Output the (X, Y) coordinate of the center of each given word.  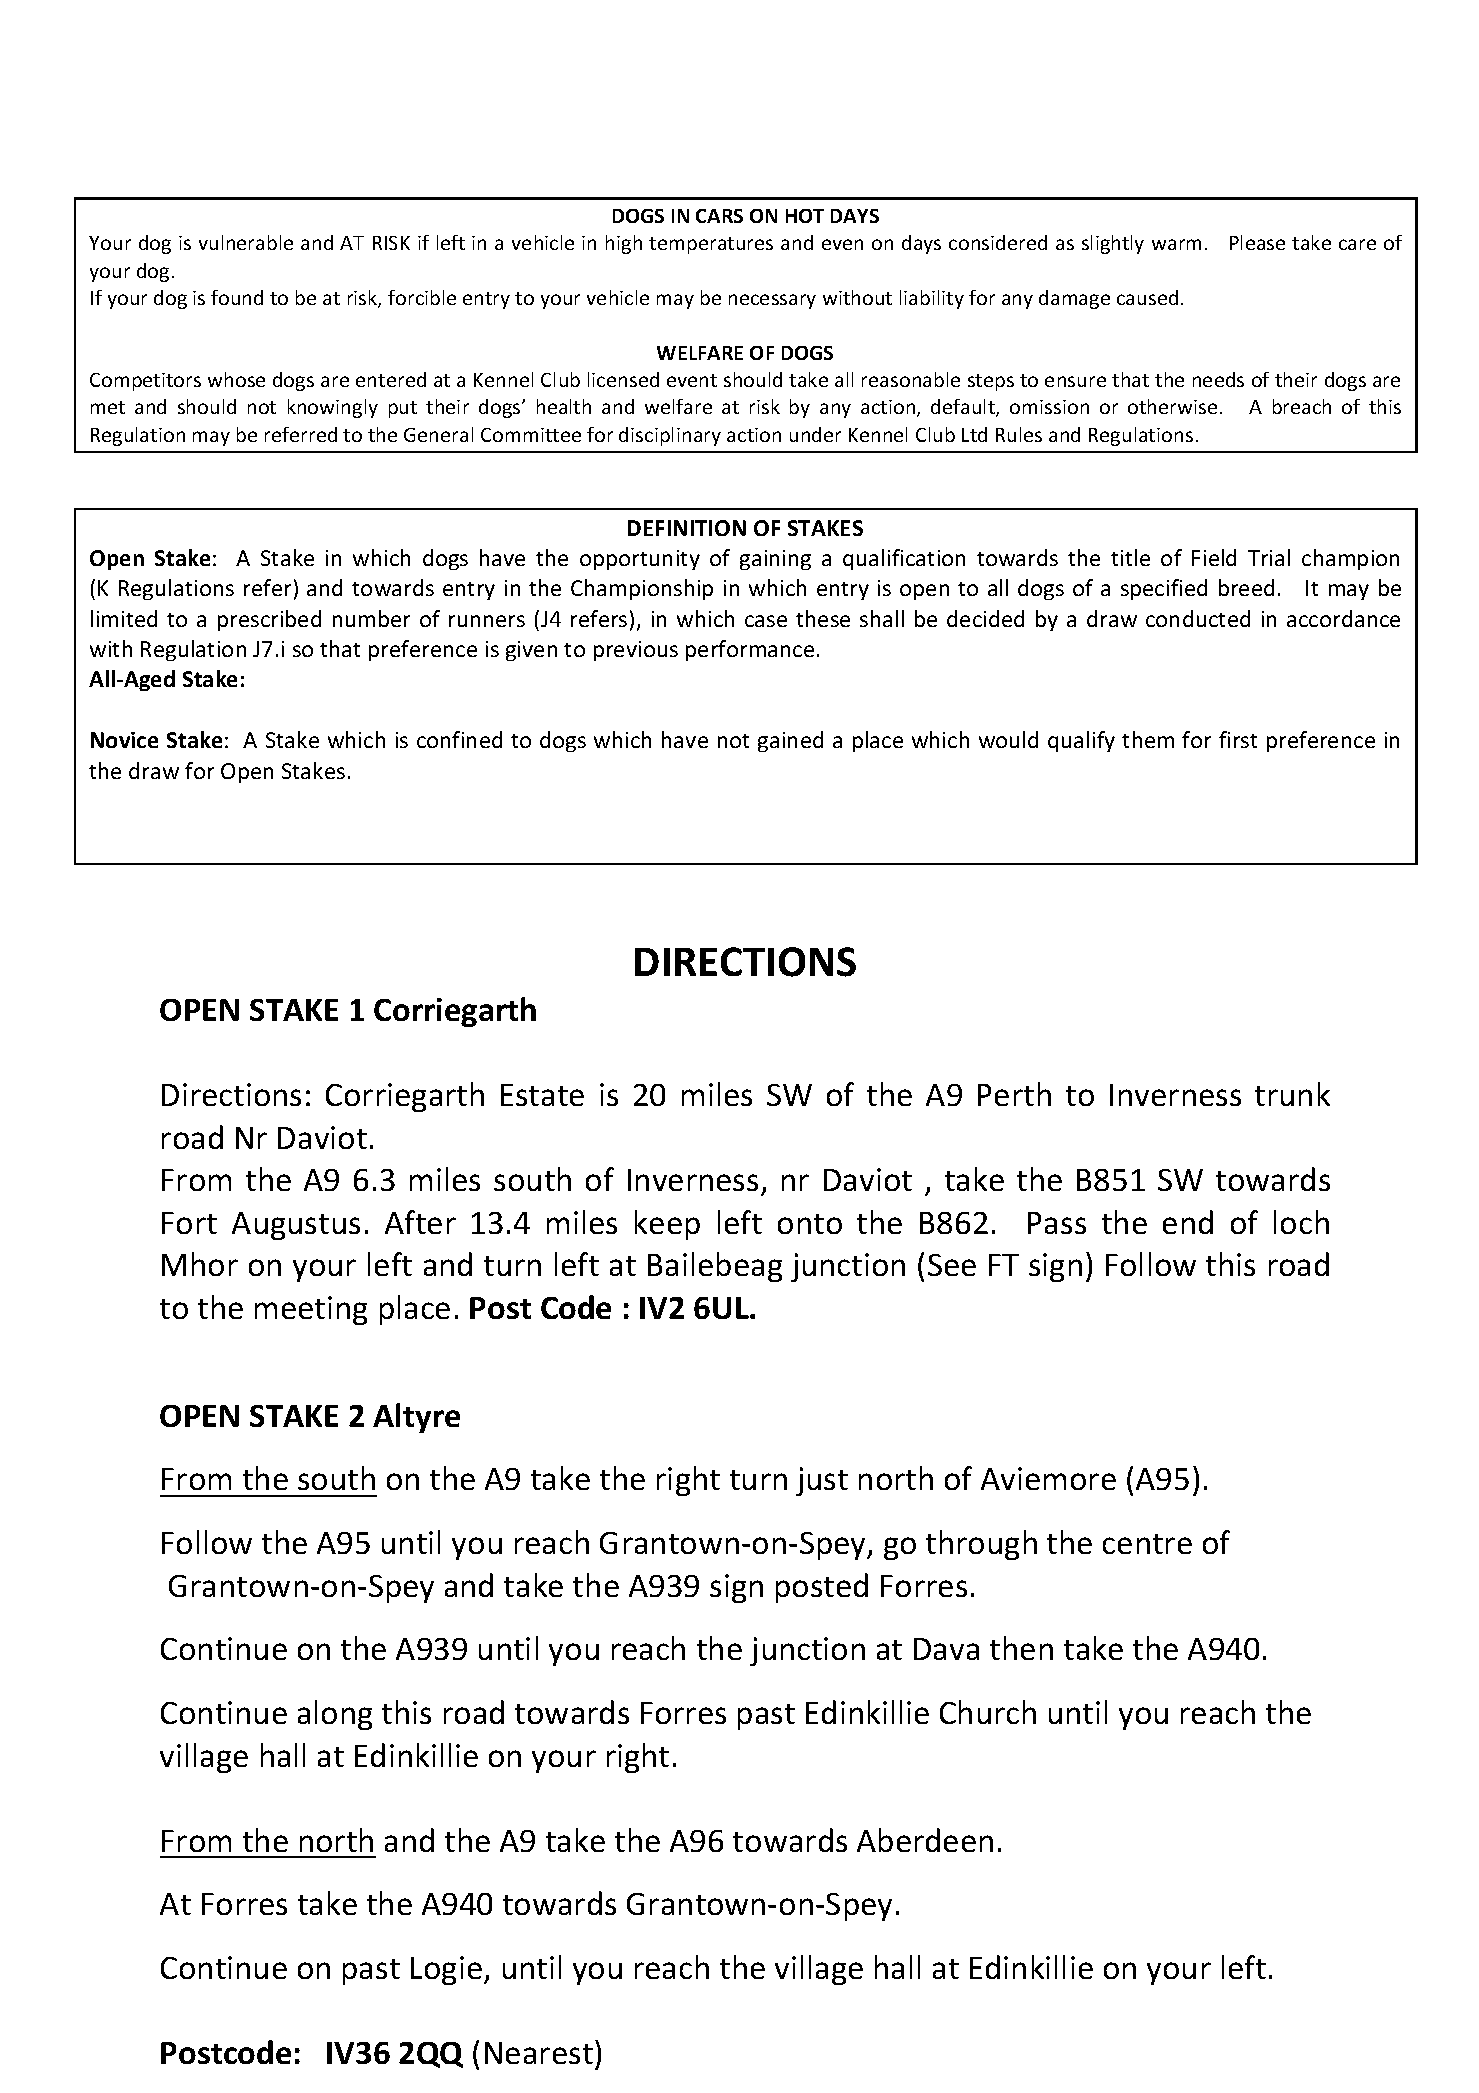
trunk (1292, 1094)
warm (1176, 244)
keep (667, 1225)
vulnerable (246, 242)
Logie (448, 1970)
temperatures (711, 245)
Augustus (296, 1226)
